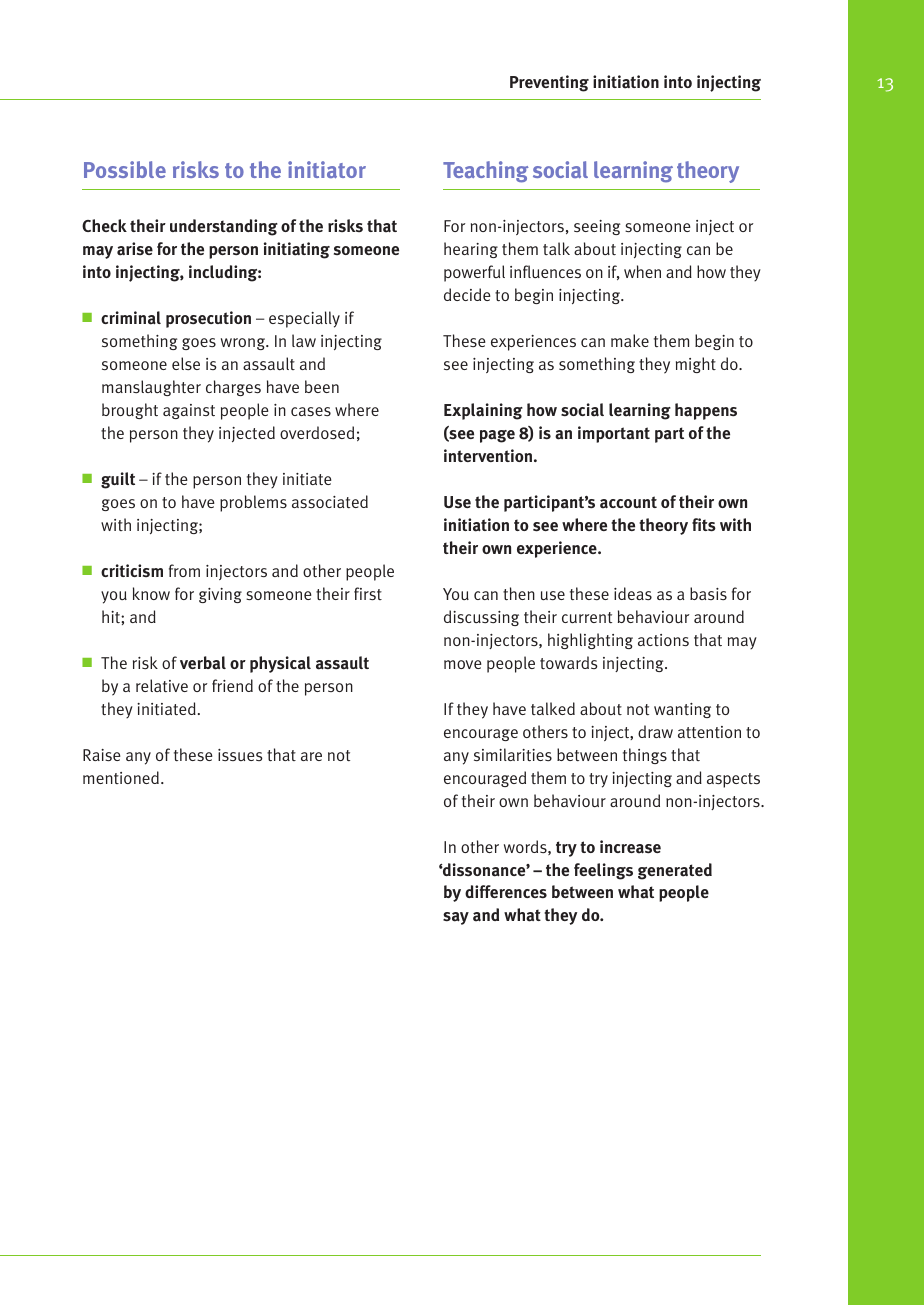 This screenshot has height=1305, width=924. Describe the element at coordinates (549, 83) in the screenshot. I see `Preventing` at that location.
